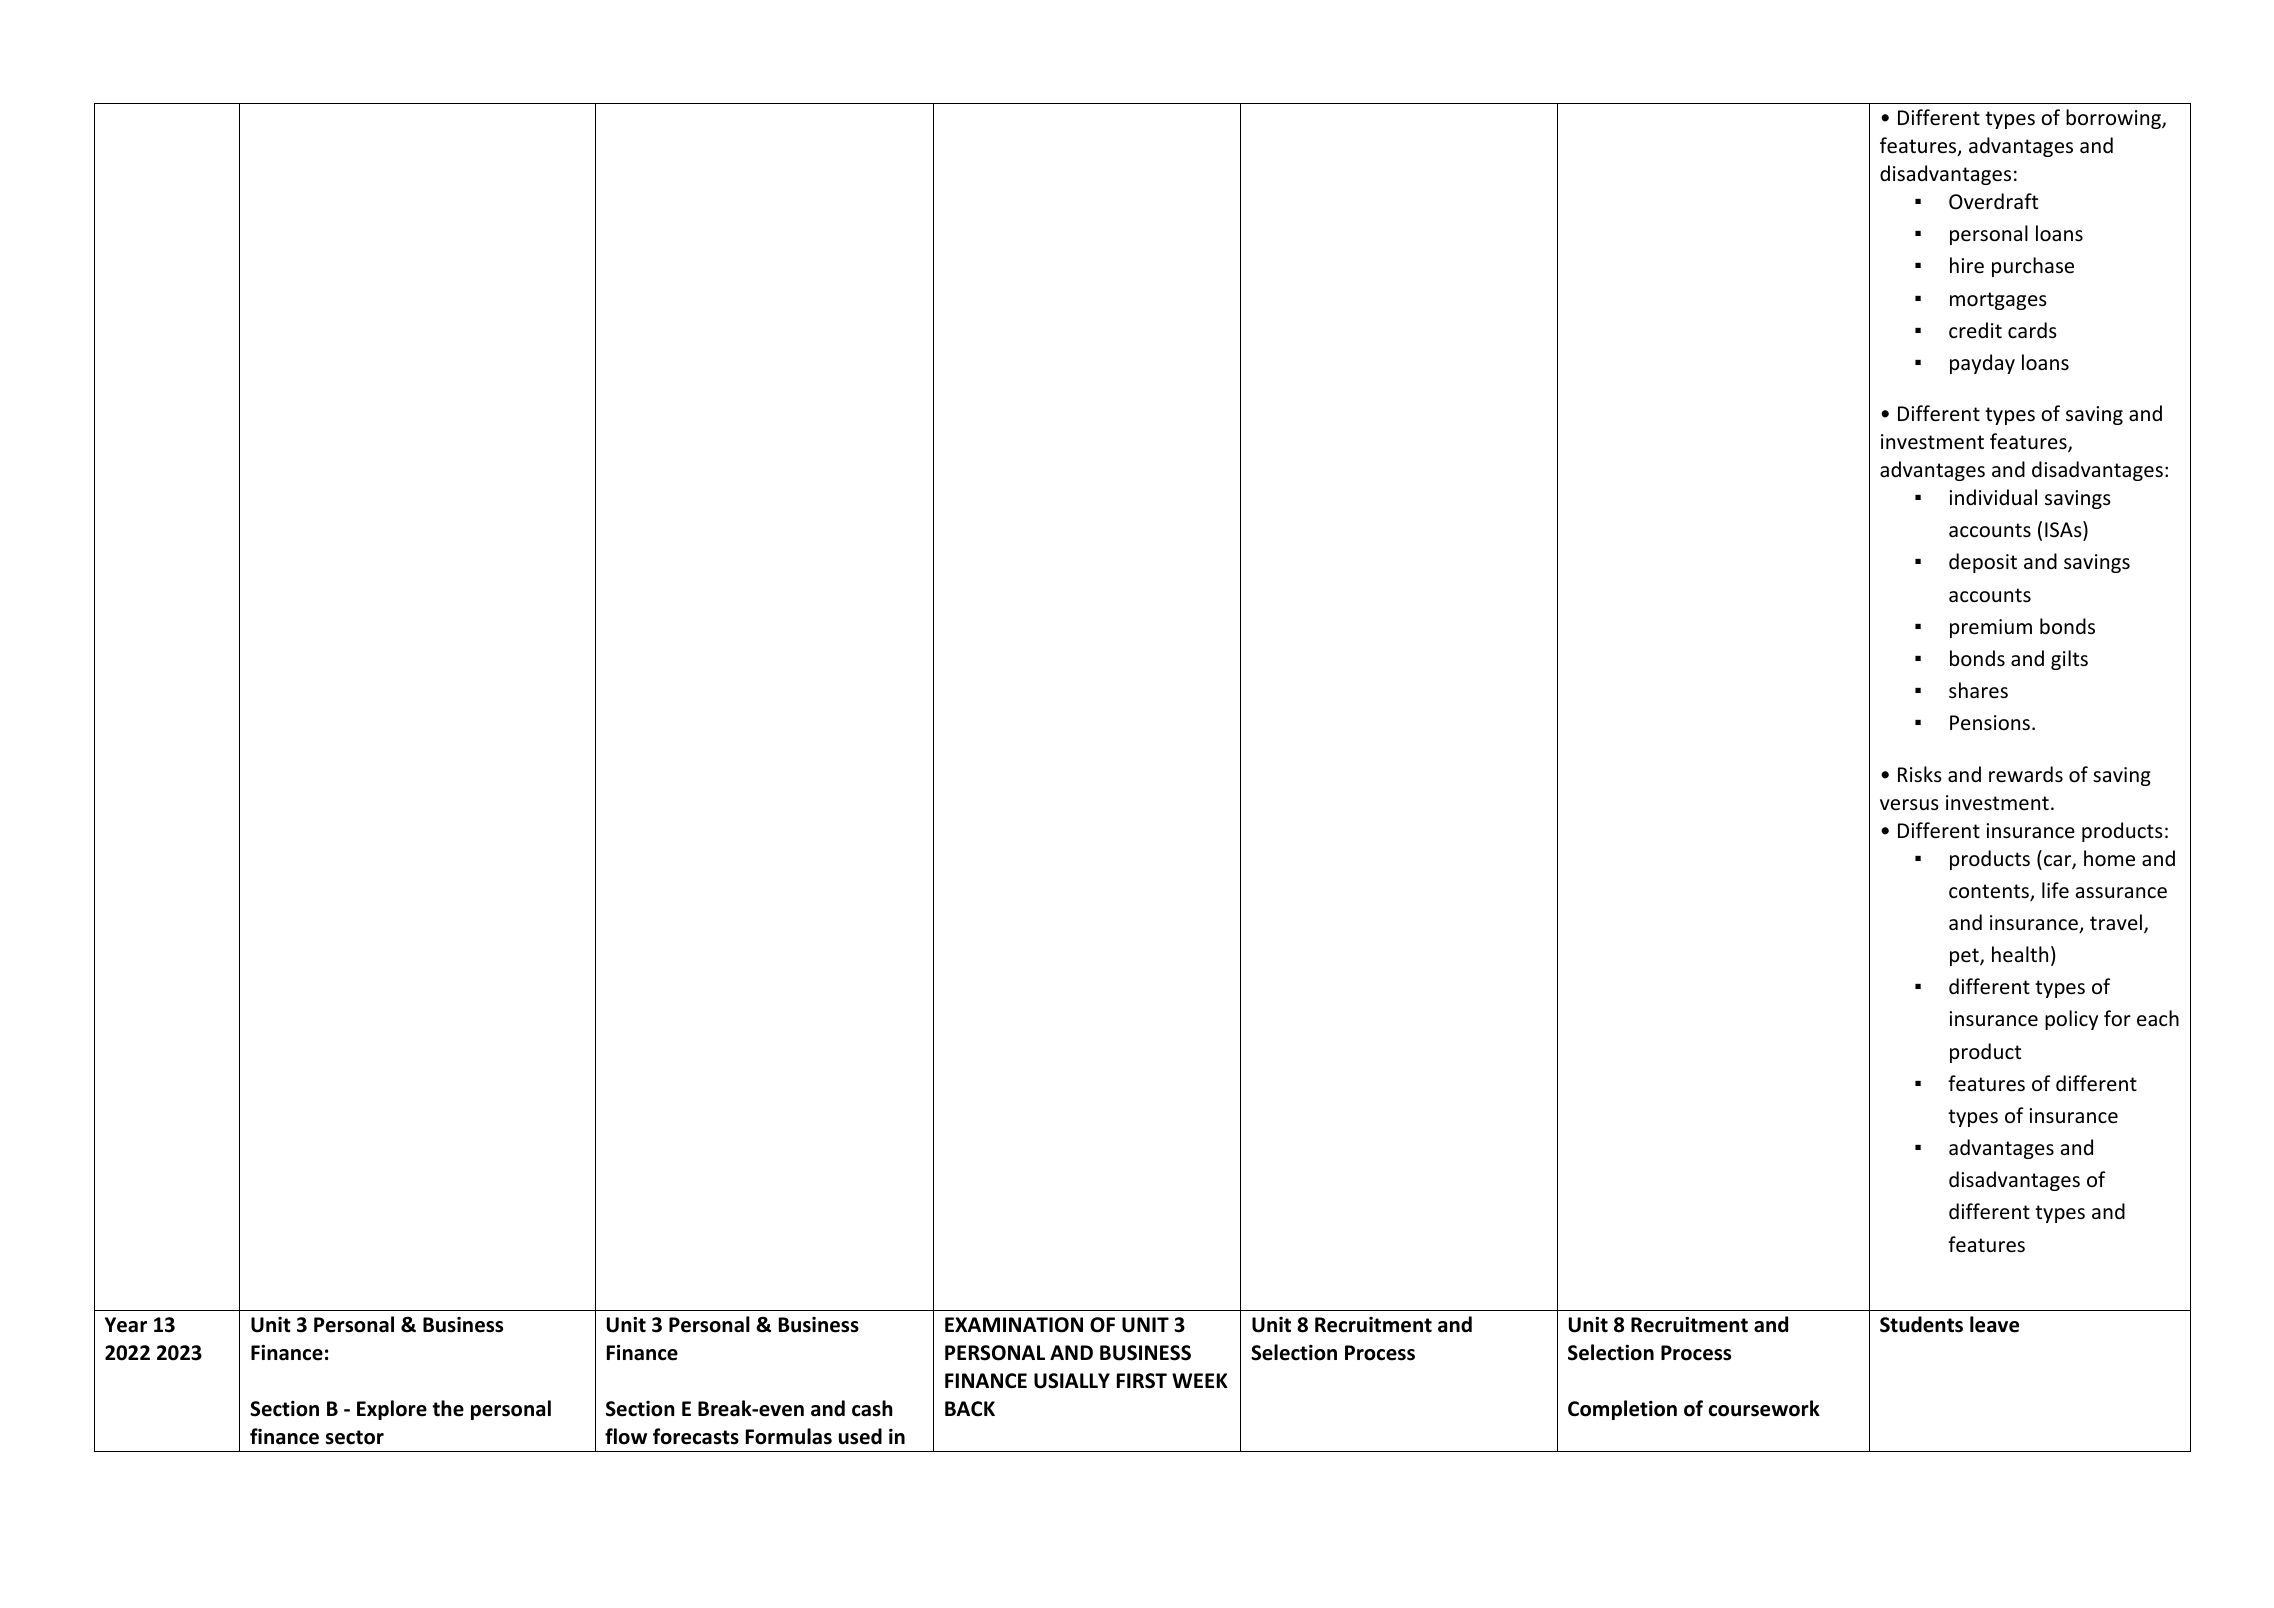 The image size is (2274, 1608). I want to click on Explore, so click(392, 1410).
